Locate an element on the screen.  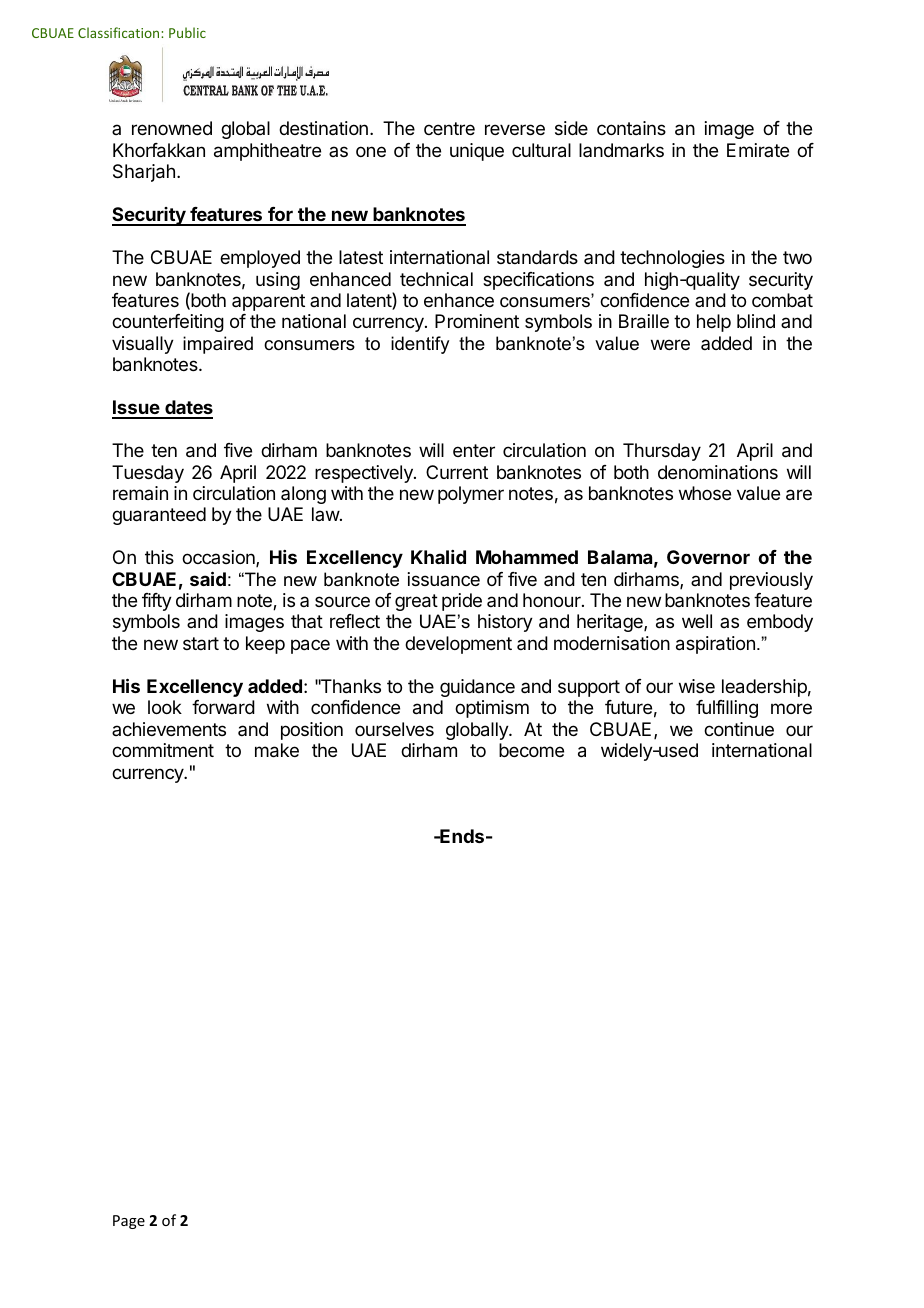
Public is located at coordinates (187, 32).
